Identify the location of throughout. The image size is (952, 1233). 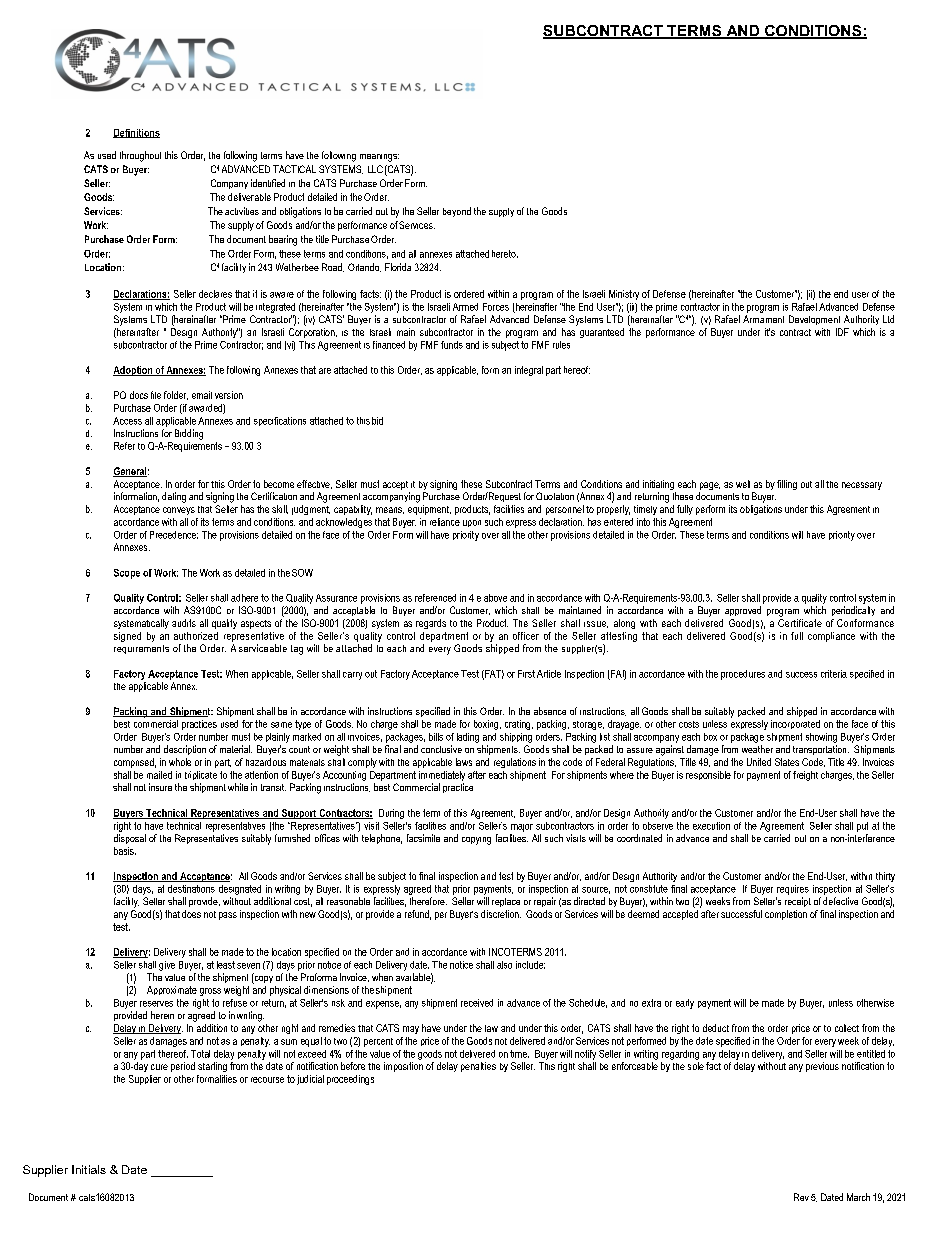
(140, 156).
